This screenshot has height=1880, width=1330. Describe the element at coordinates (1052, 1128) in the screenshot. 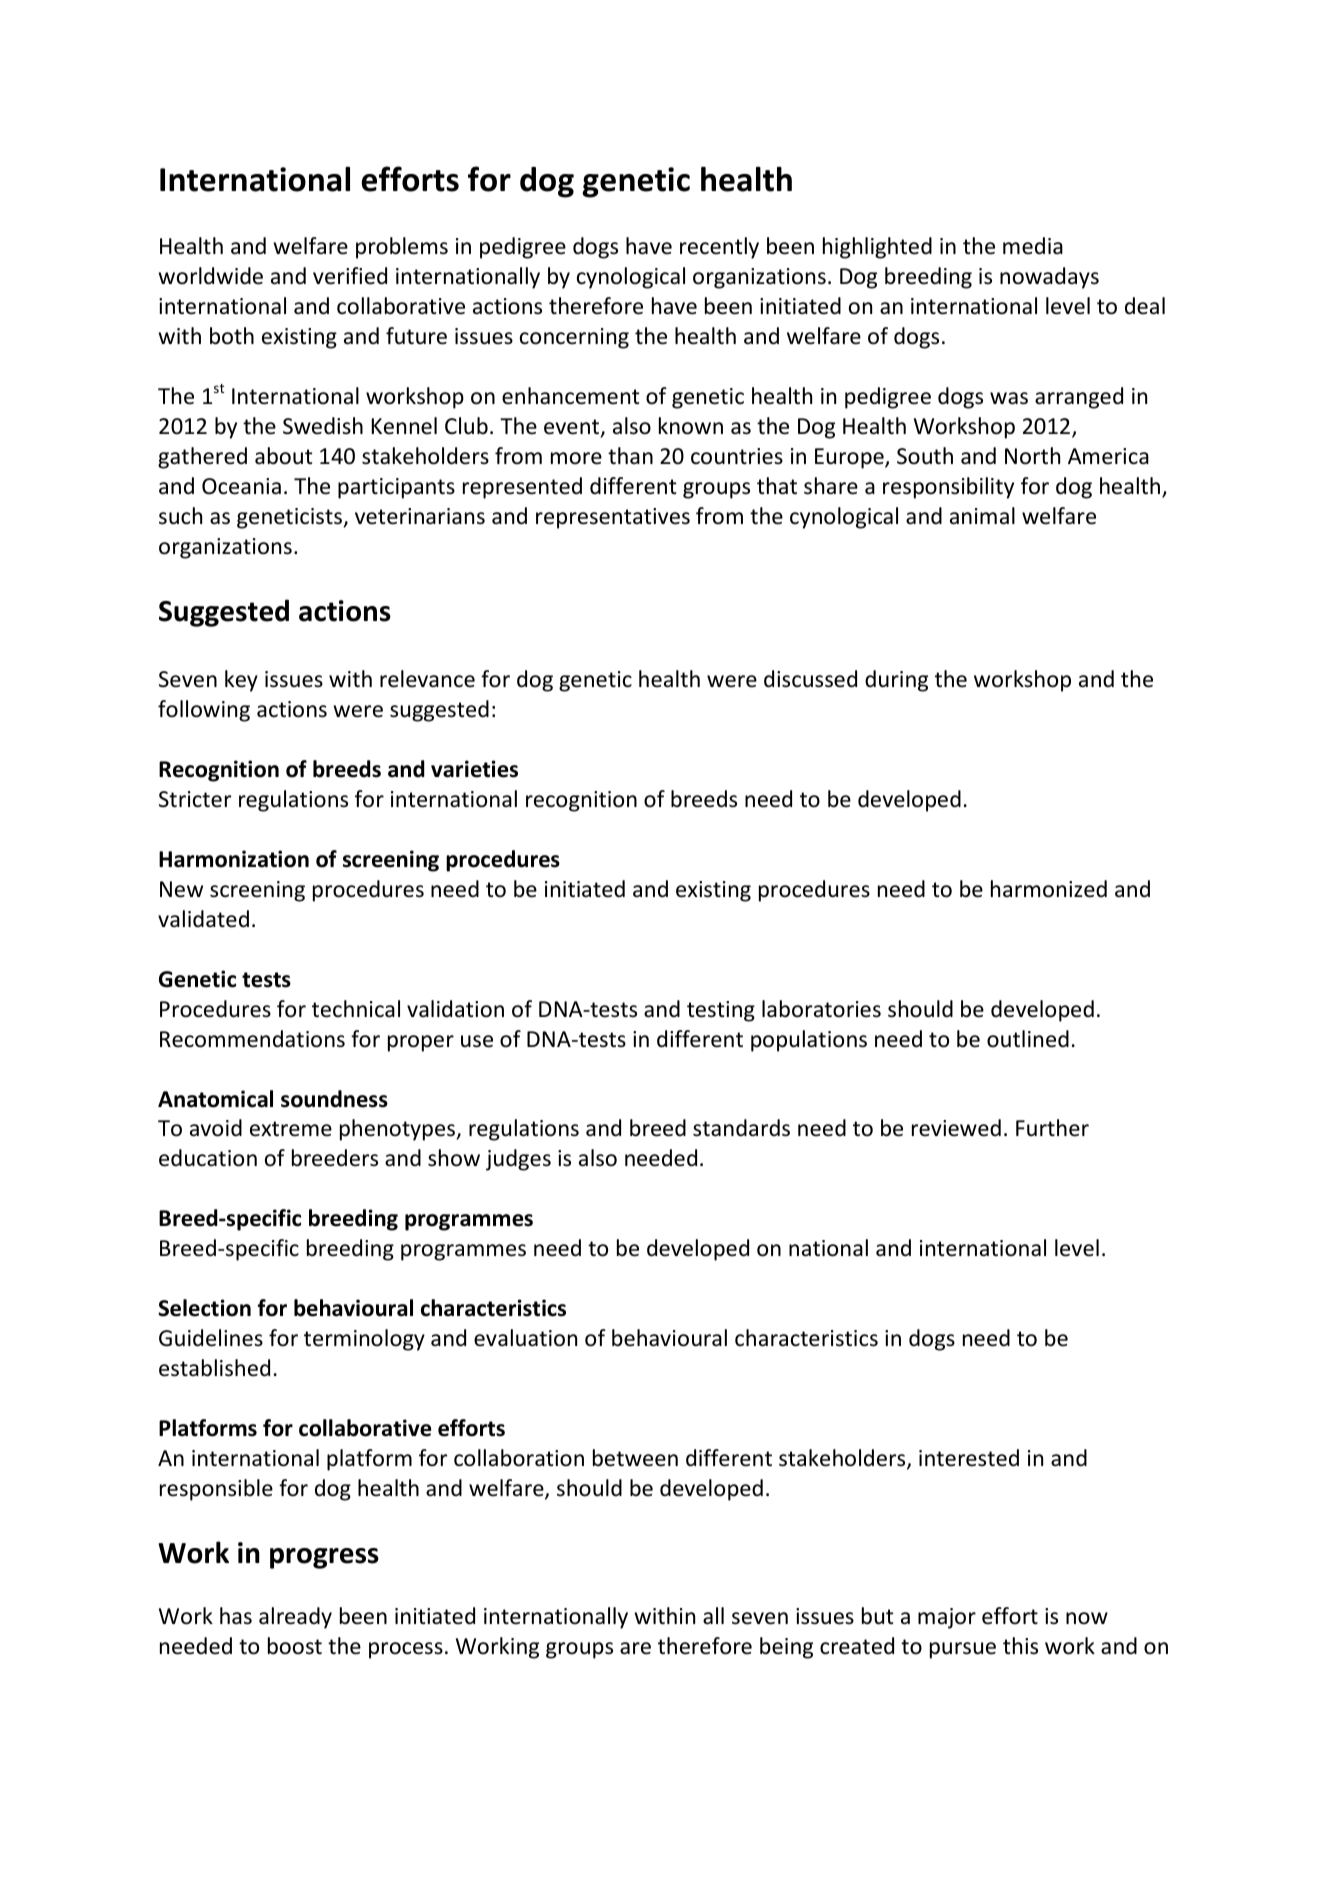

I see `Further` at that location.
